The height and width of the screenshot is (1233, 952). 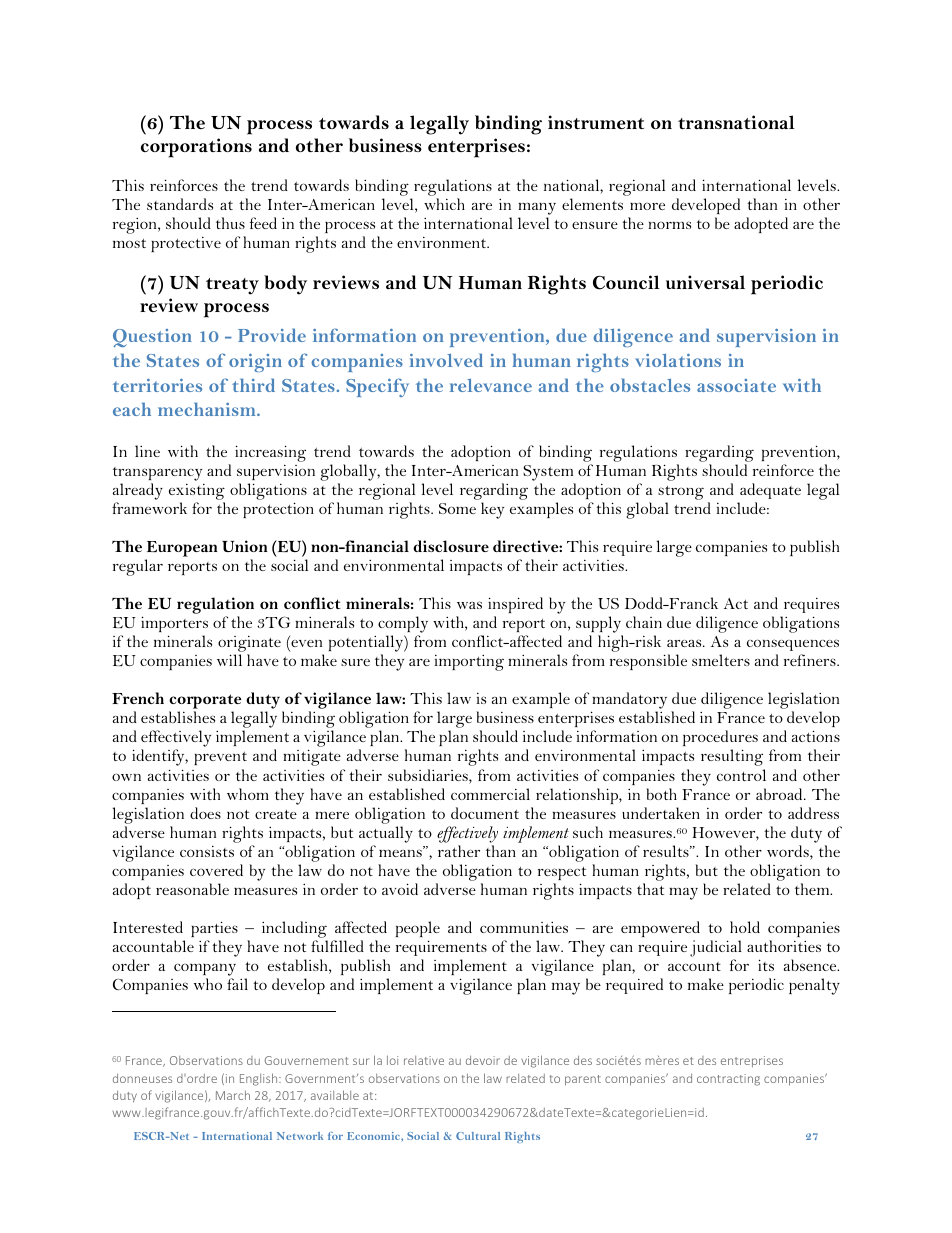 I want to click on Cultural, so click(x=478, y=1136).
